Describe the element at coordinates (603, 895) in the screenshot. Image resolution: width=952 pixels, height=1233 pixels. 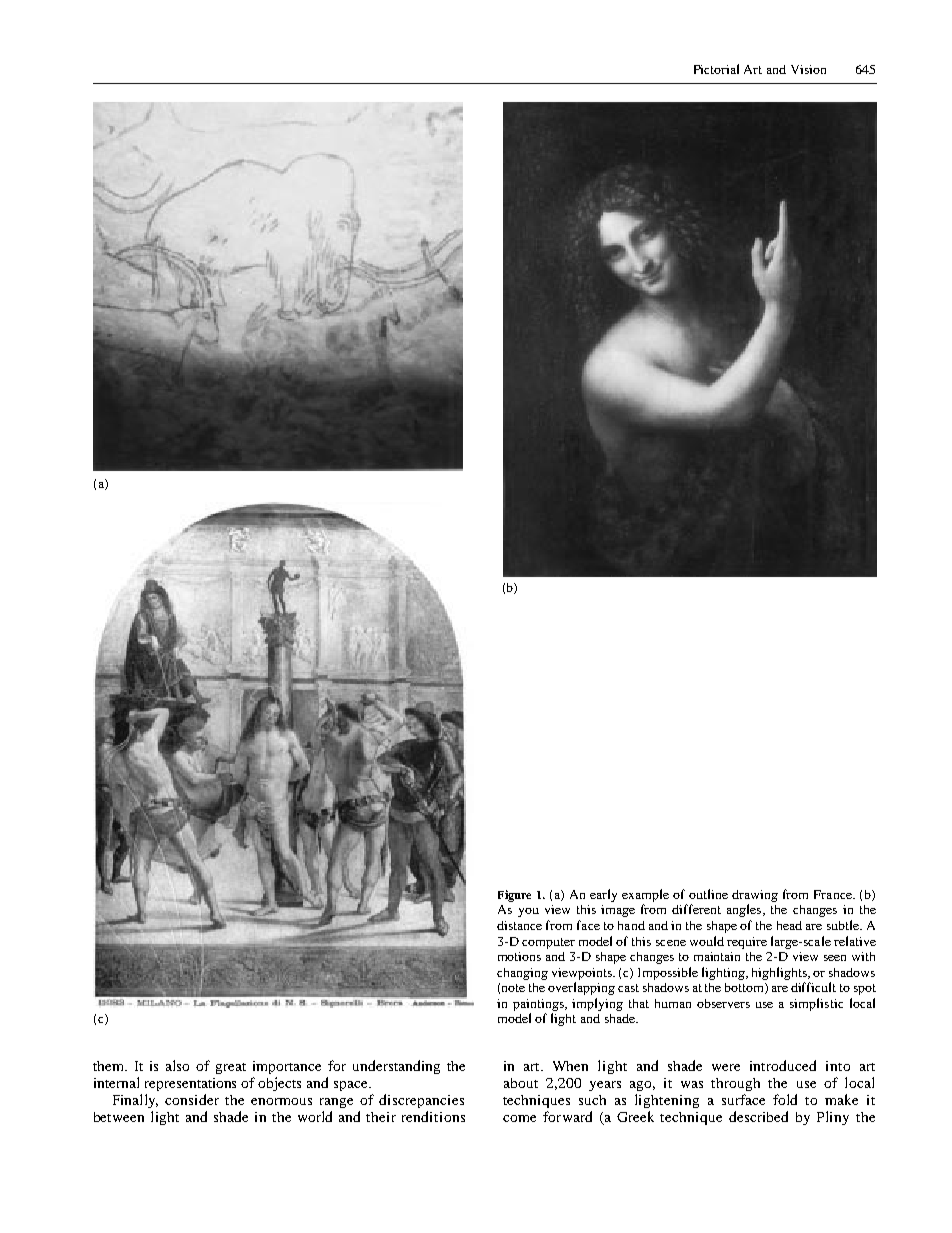
I see `early` at that location.
